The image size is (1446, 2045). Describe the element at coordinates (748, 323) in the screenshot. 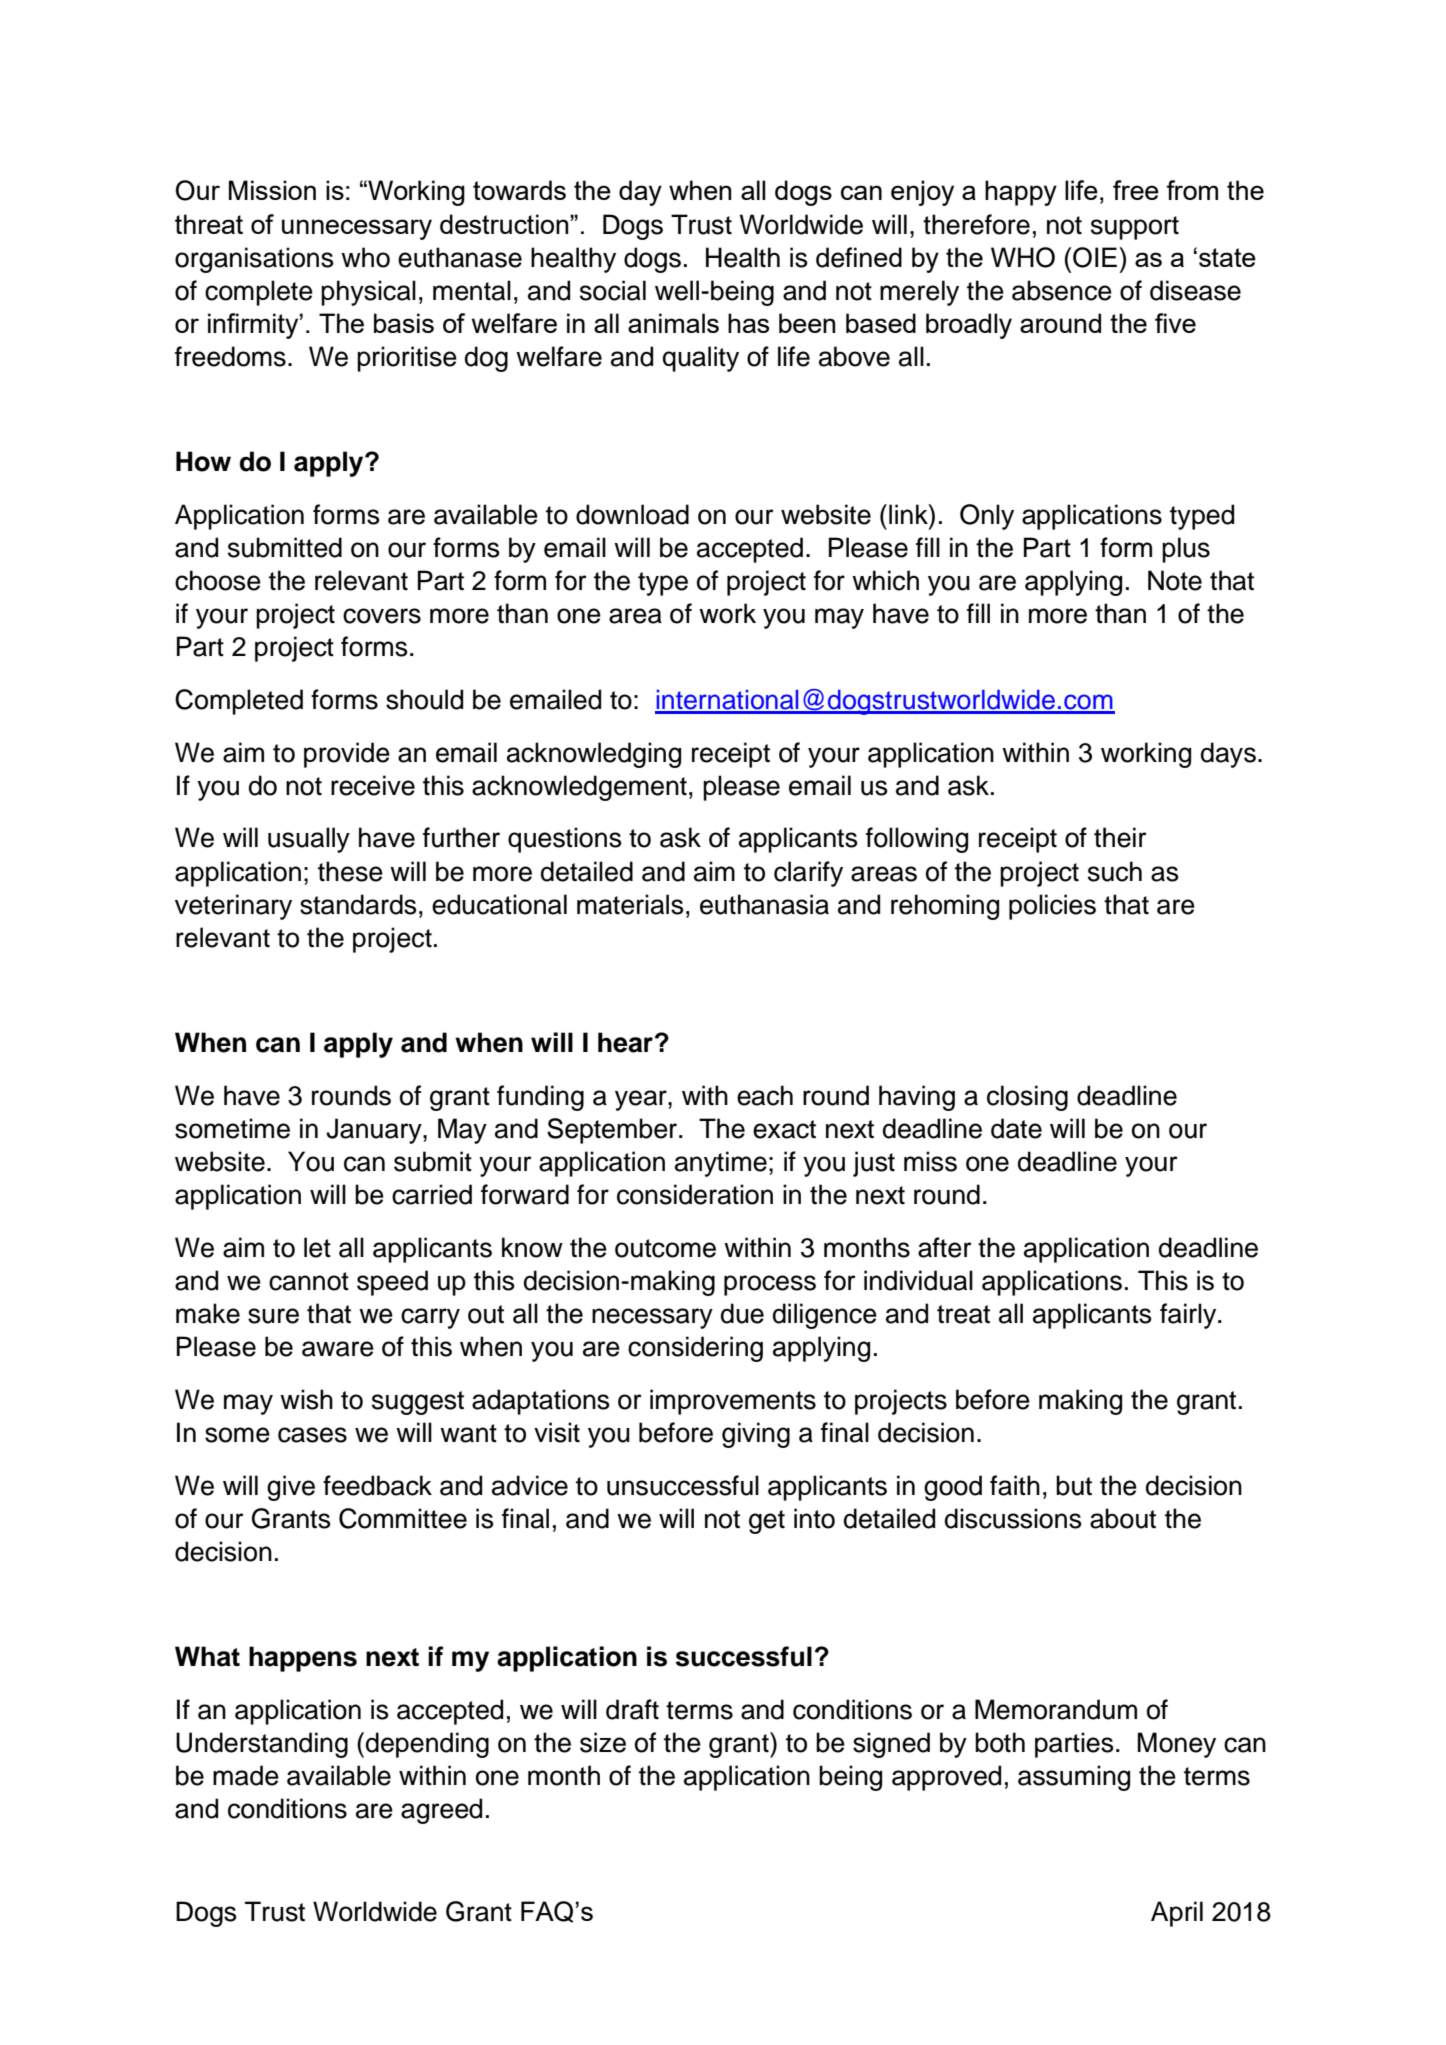

I see `has` at that location.
